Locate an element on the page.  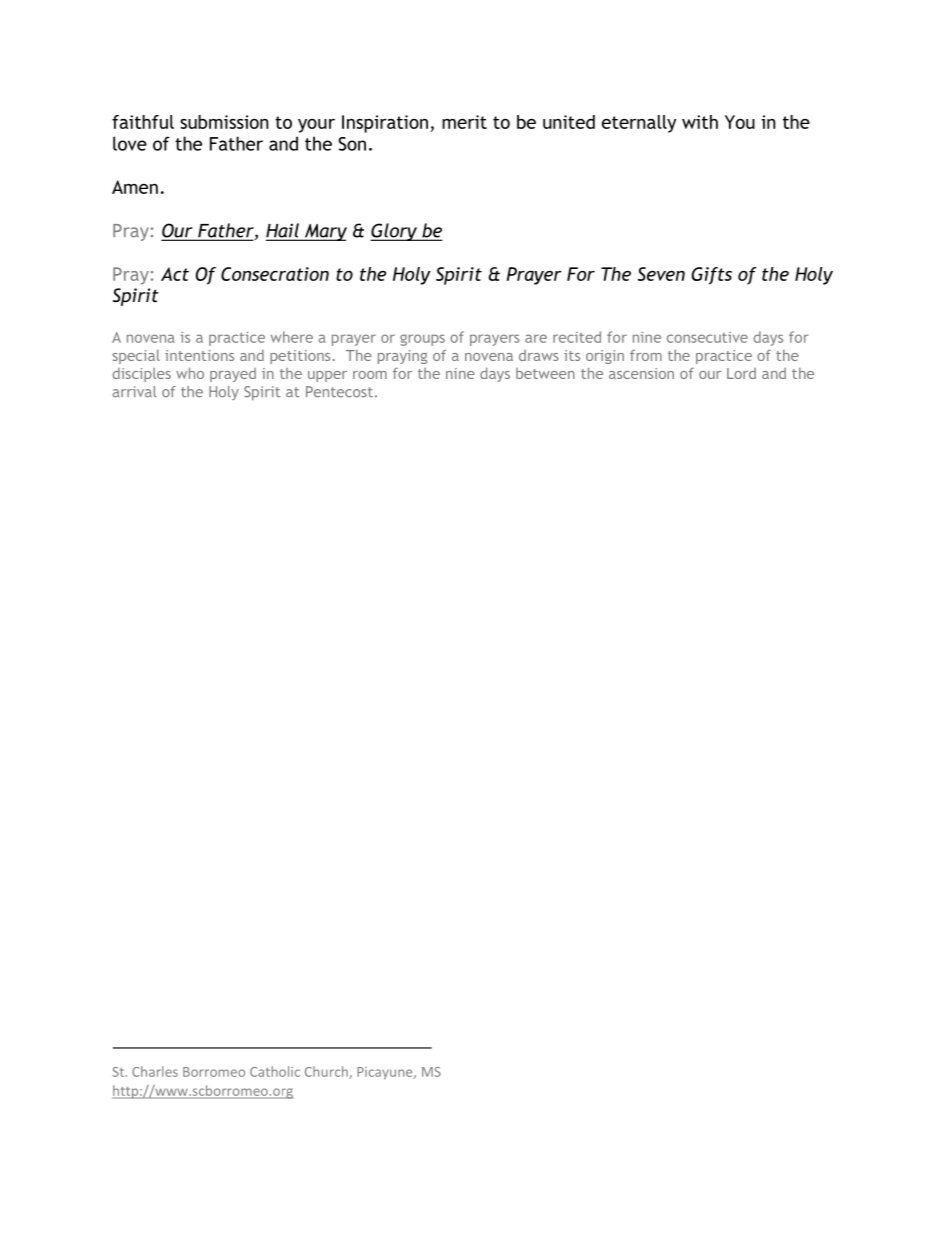
ascension is located at coordinates (641, 373).
